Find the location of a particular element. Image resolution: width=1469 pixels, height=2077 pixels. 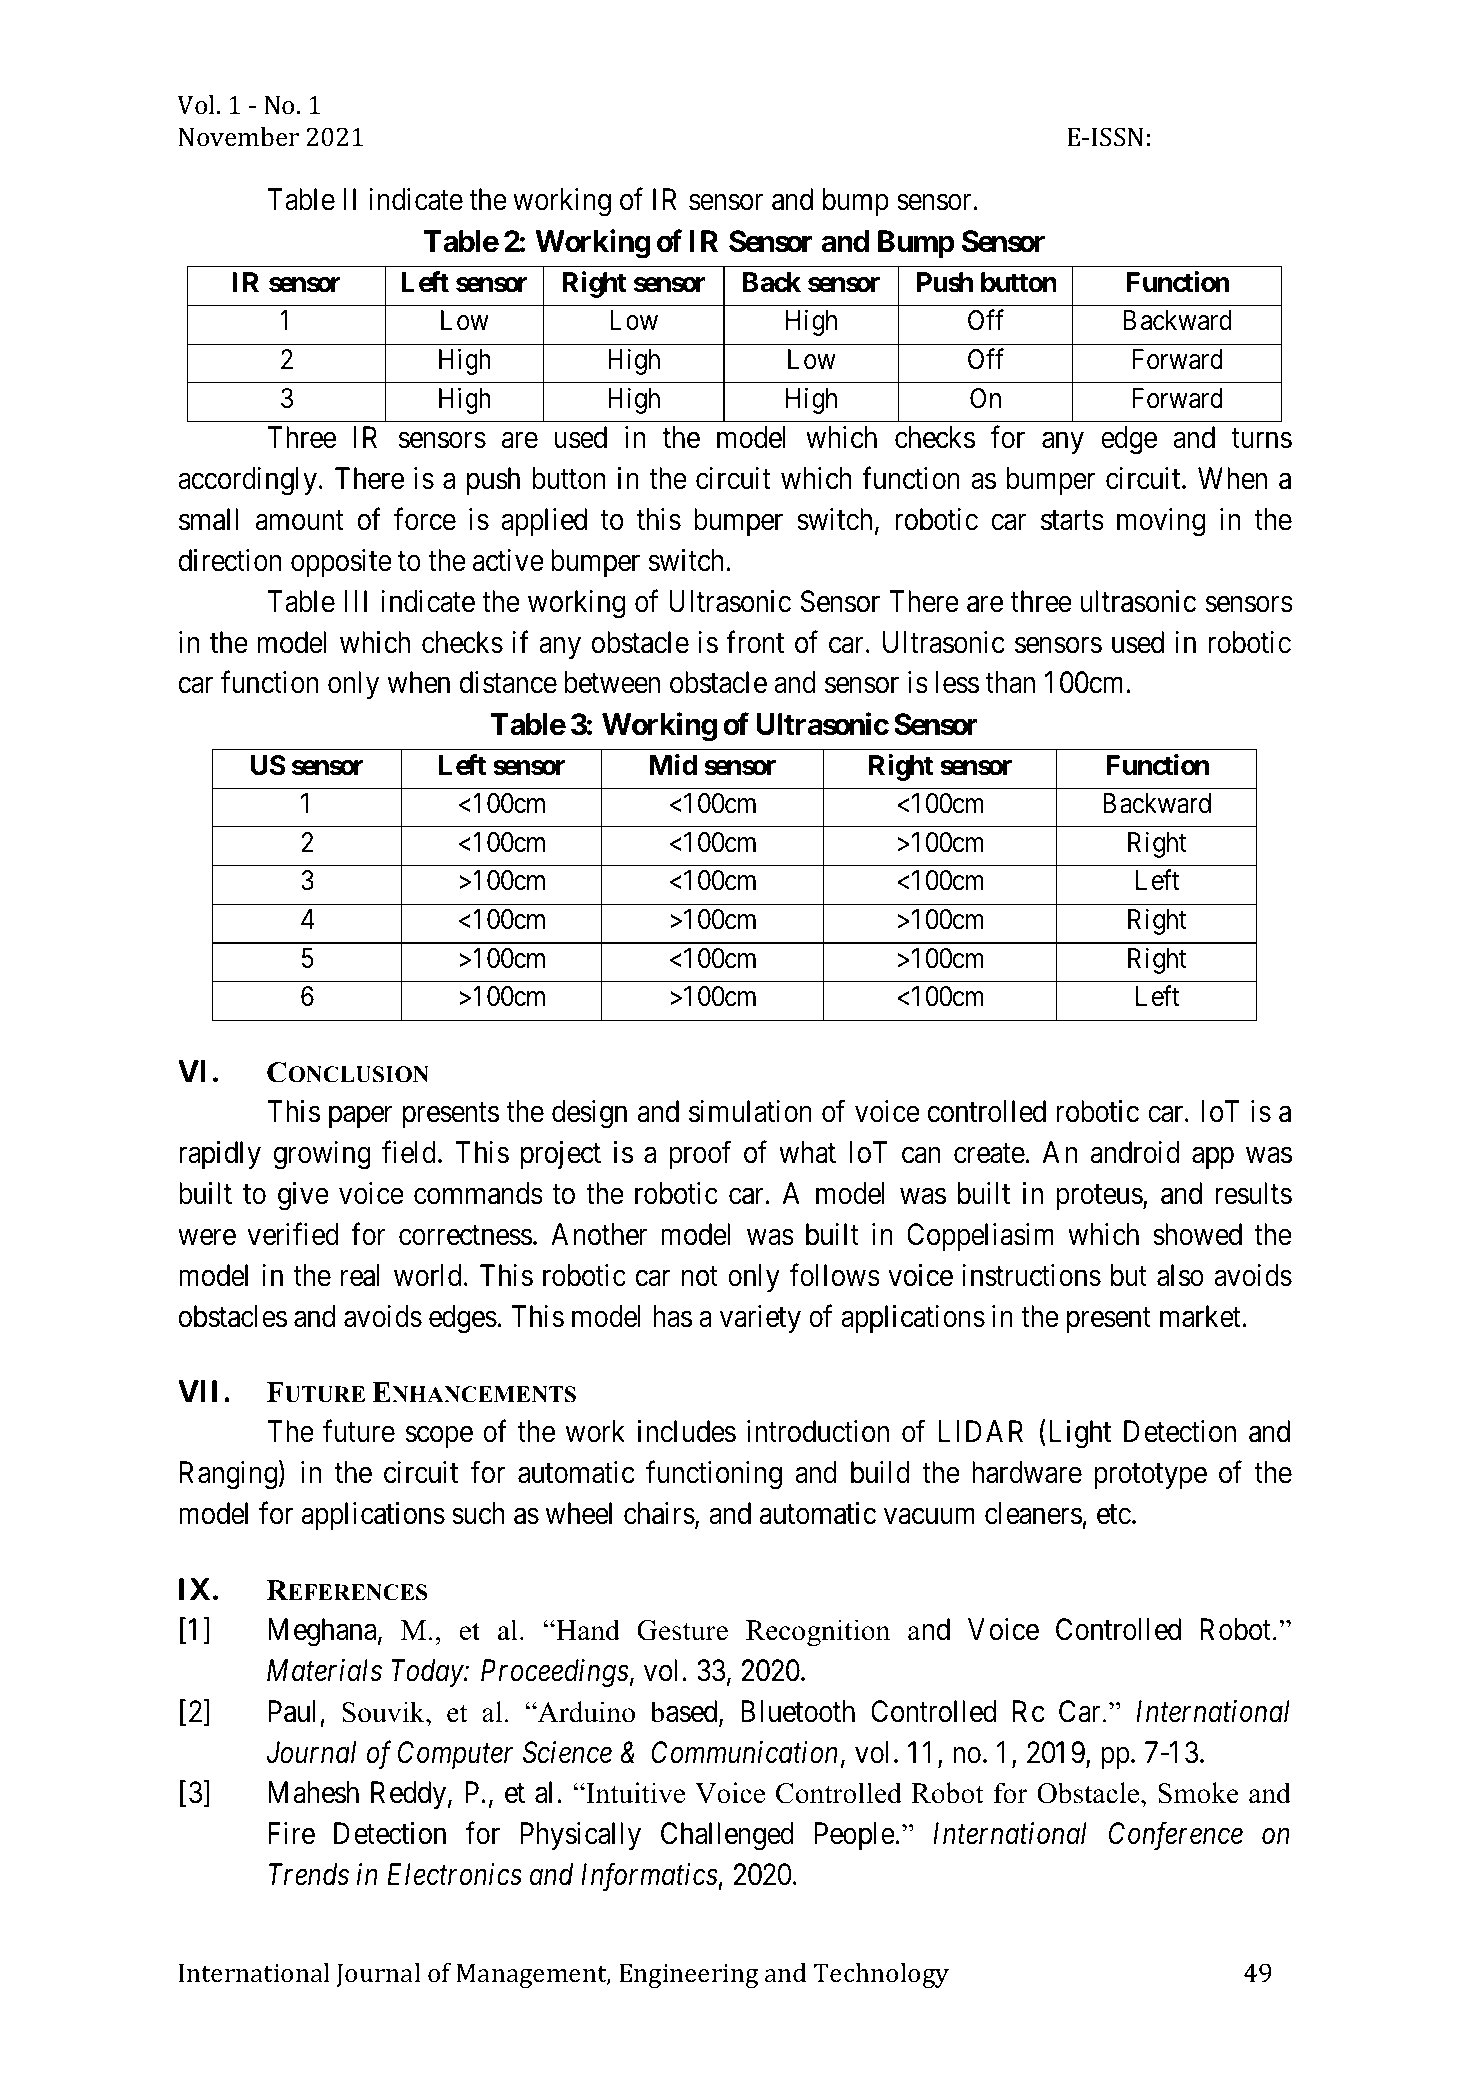

Trends is located at coordinates (309, 1874).
